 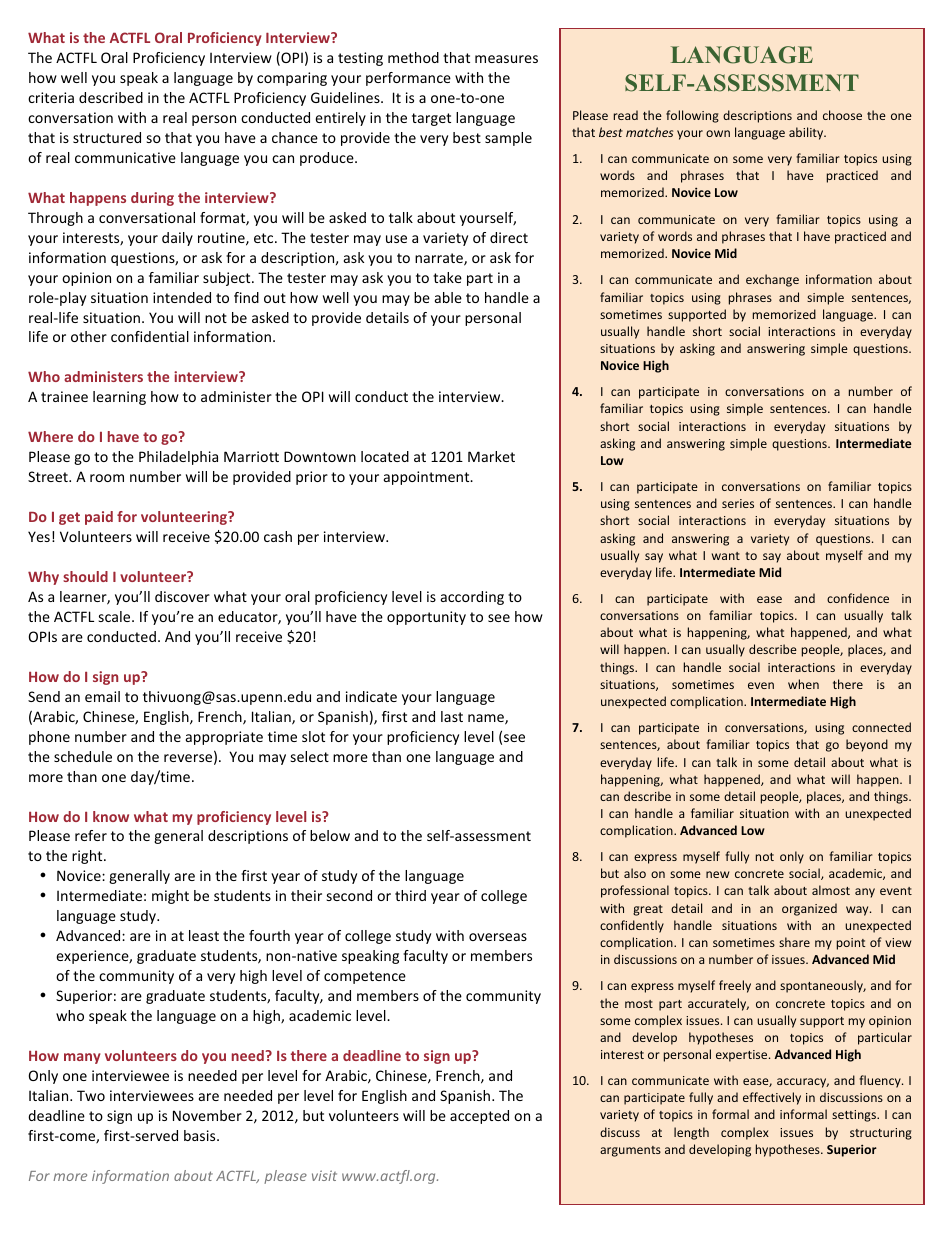 What do you see at coordinates (632, 926) in the screenshot?
I see `confidently` at bounding box center [632, 926].
